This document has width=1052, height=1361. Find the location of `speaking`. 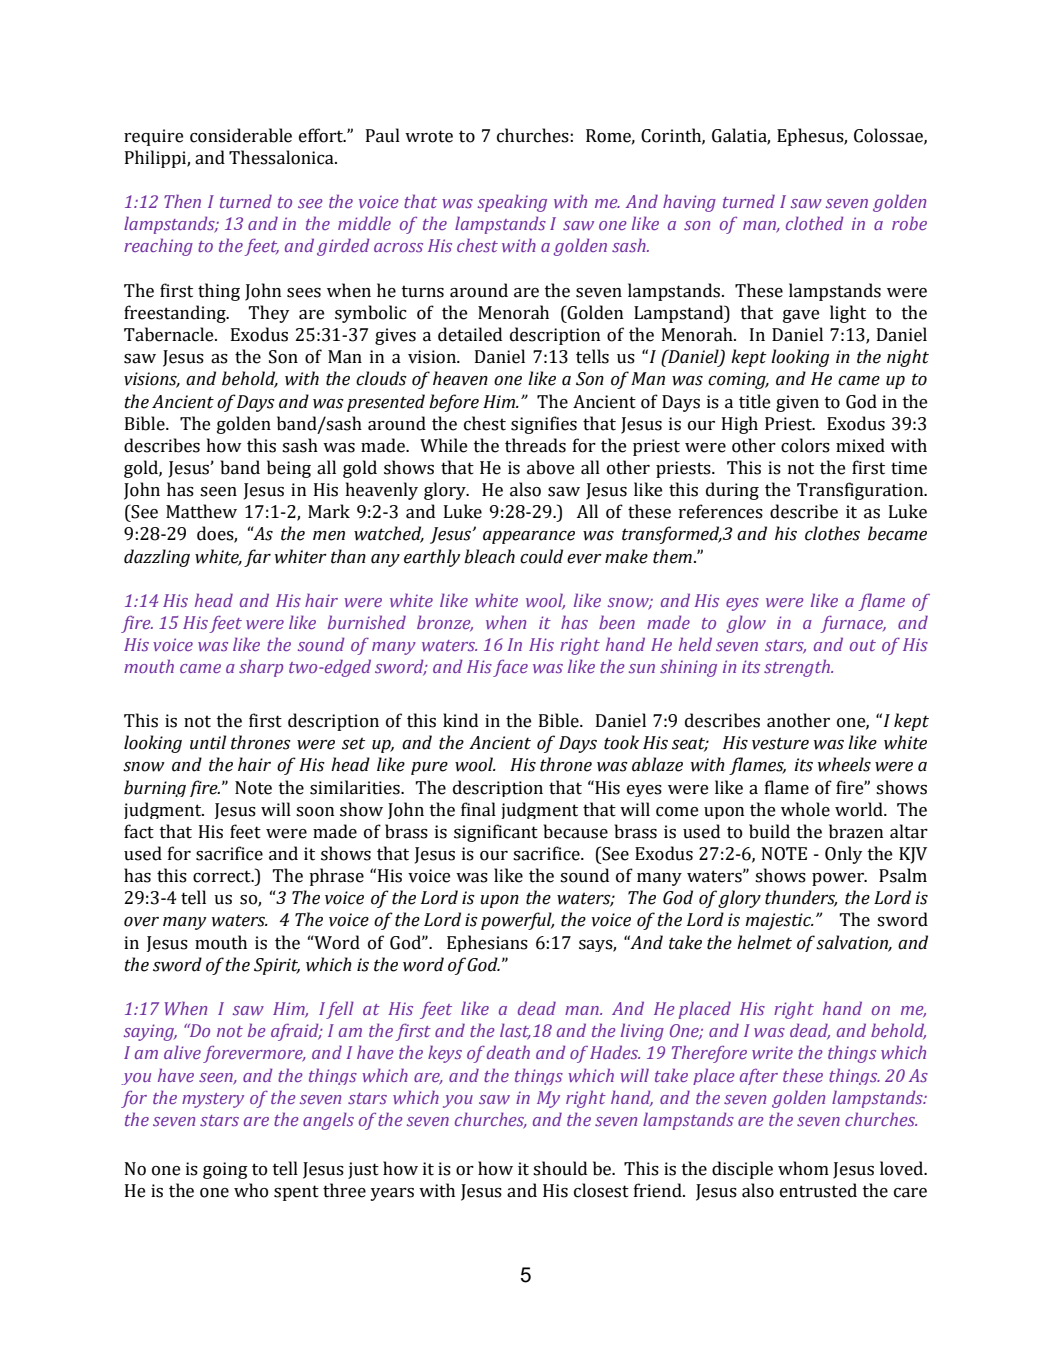

speaking is located at coordinates (512, 203).
